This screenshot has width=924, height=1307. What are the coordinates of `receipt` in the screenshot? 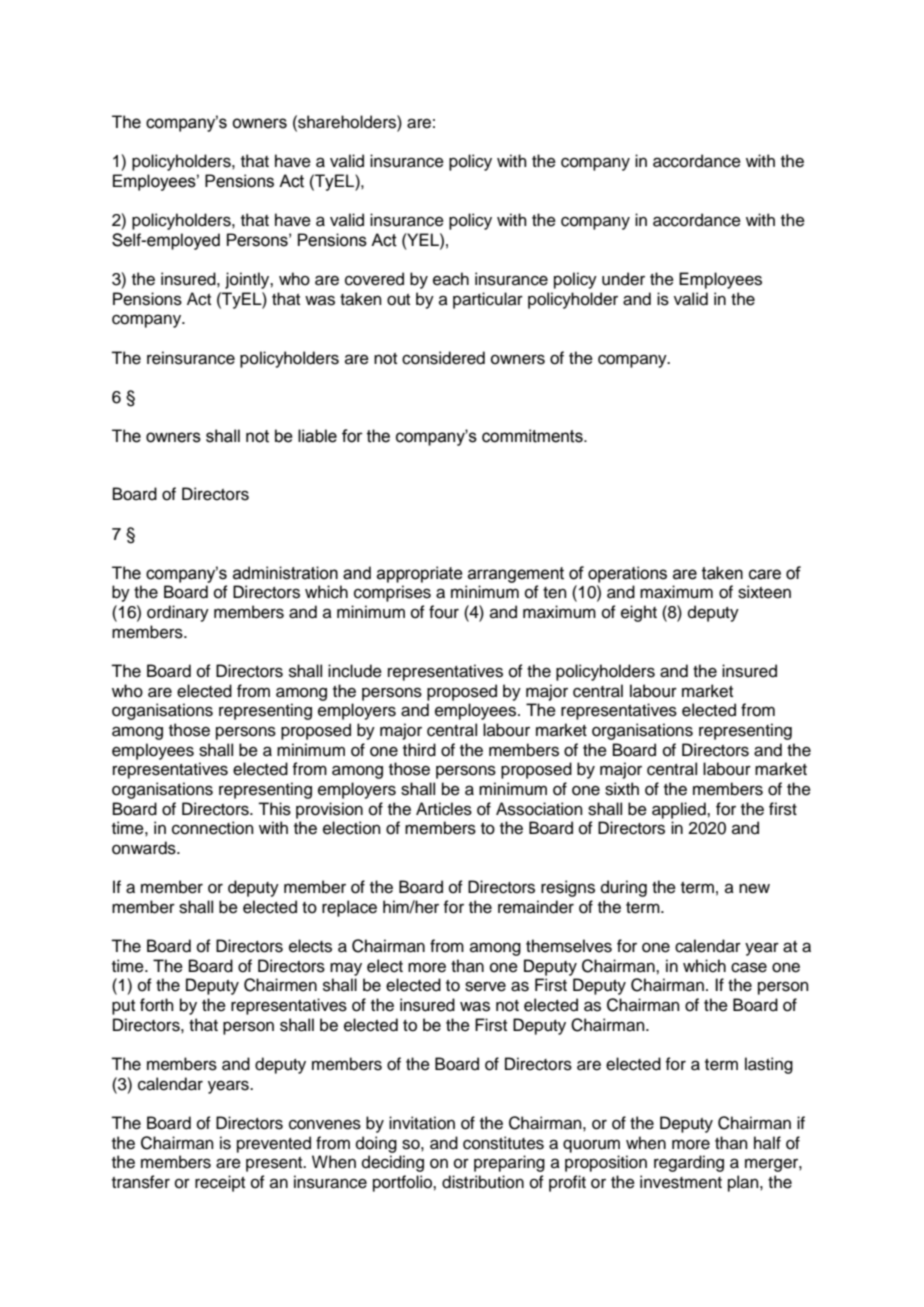 It's located at (220, 1183).
